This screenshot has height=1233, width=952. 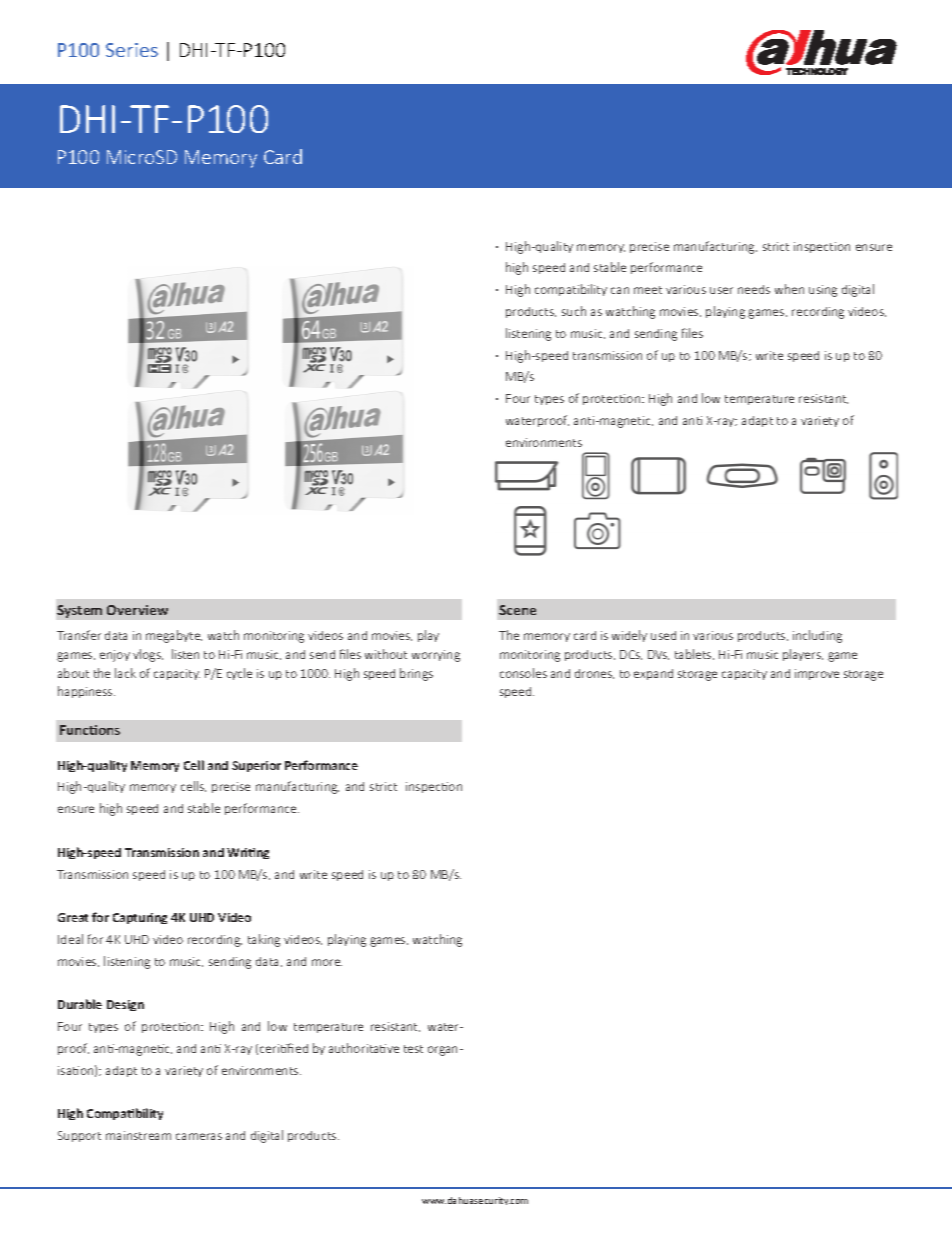 I want to click on test, so click(x=413, y=1049).
